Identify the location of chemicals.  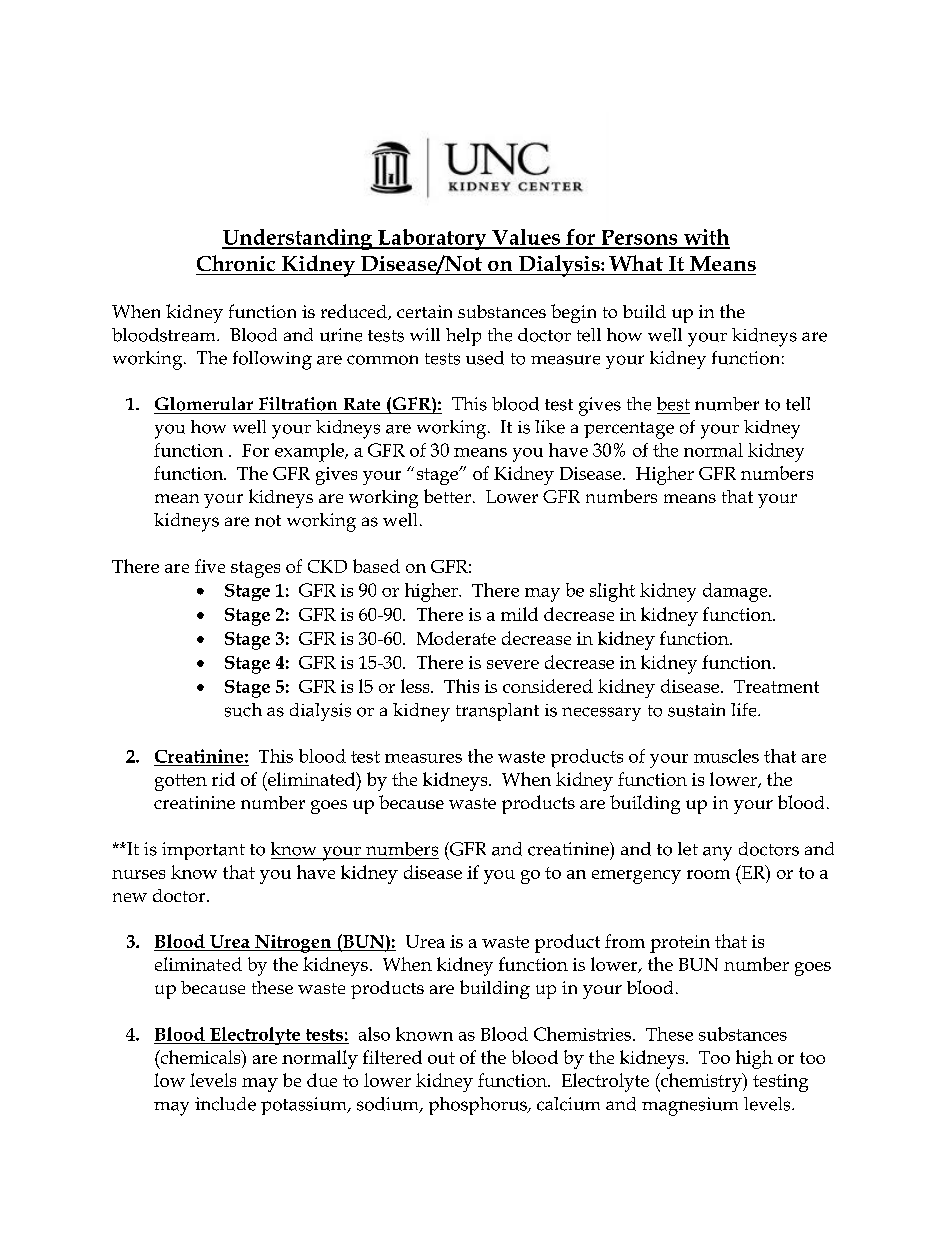
(200, 1057).
